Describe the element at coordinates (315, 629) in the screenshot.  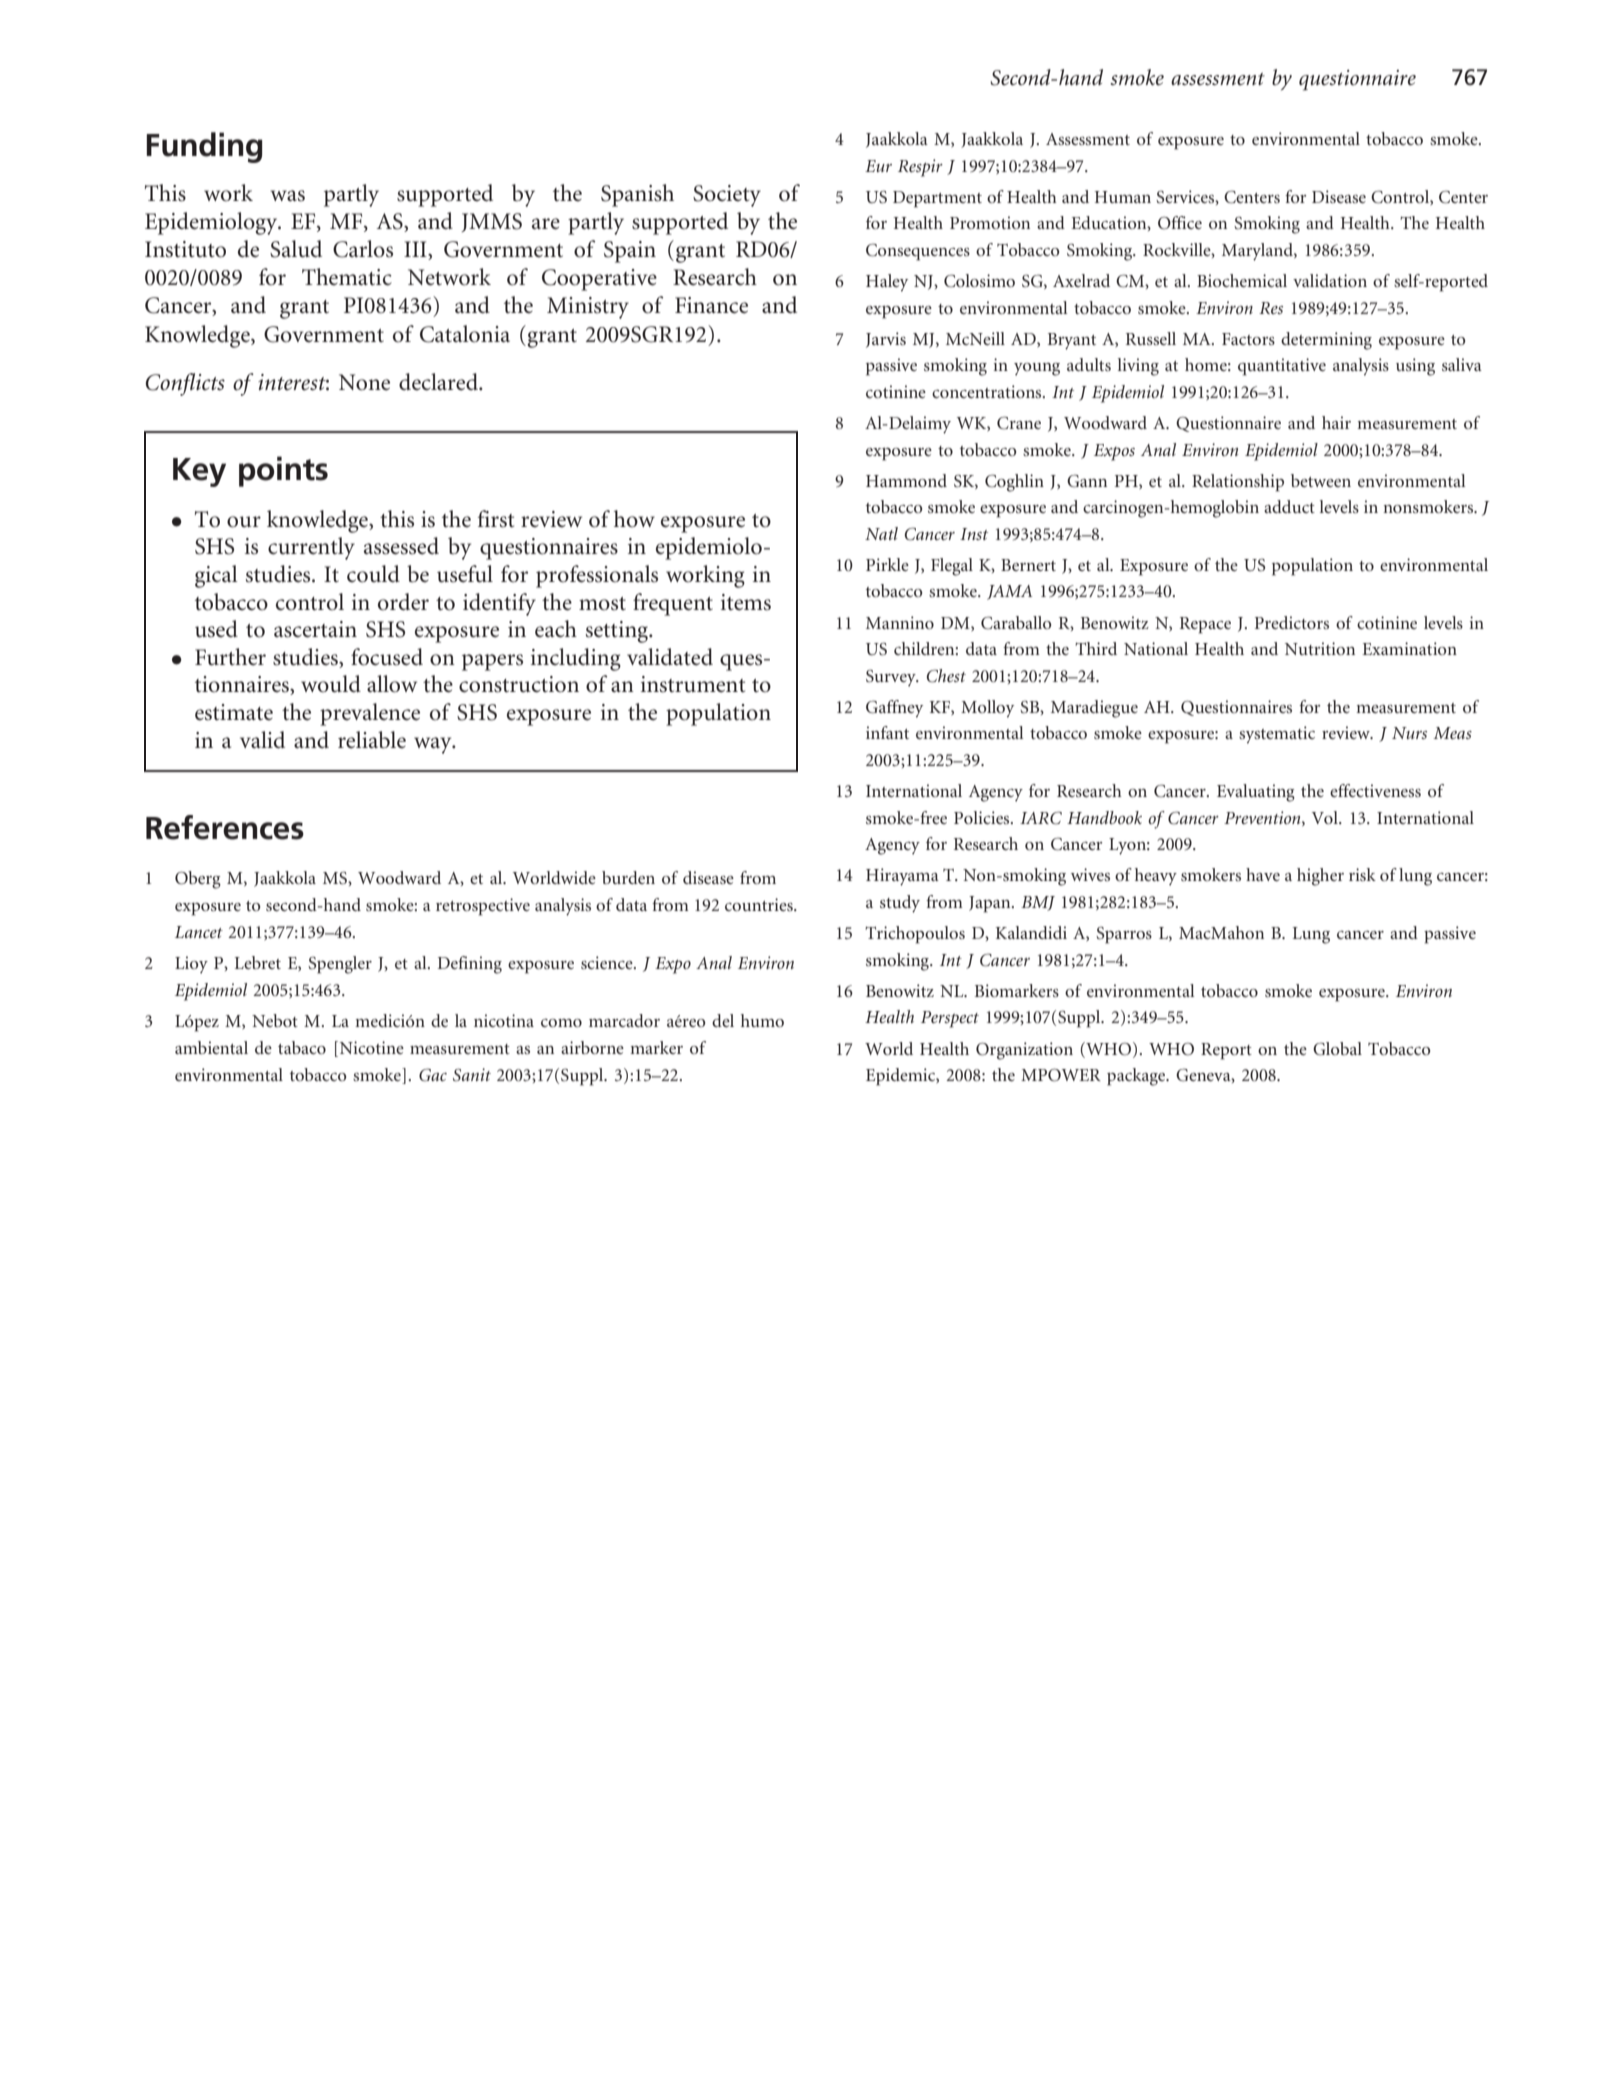
I see `ascertain` at that location.
